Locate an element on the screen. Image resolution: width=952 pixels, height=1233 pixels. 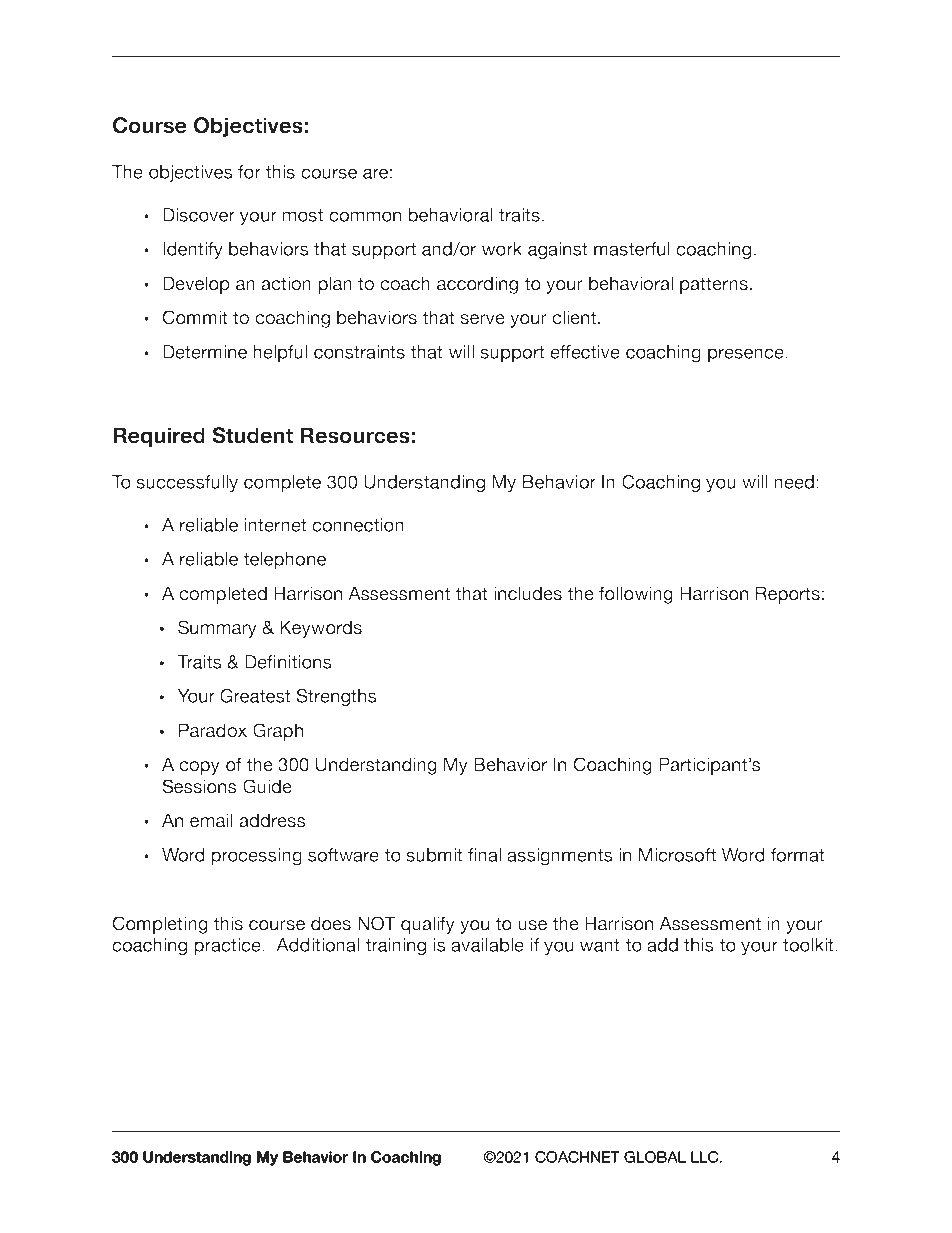
includes is located at coordinates (528, 593).
